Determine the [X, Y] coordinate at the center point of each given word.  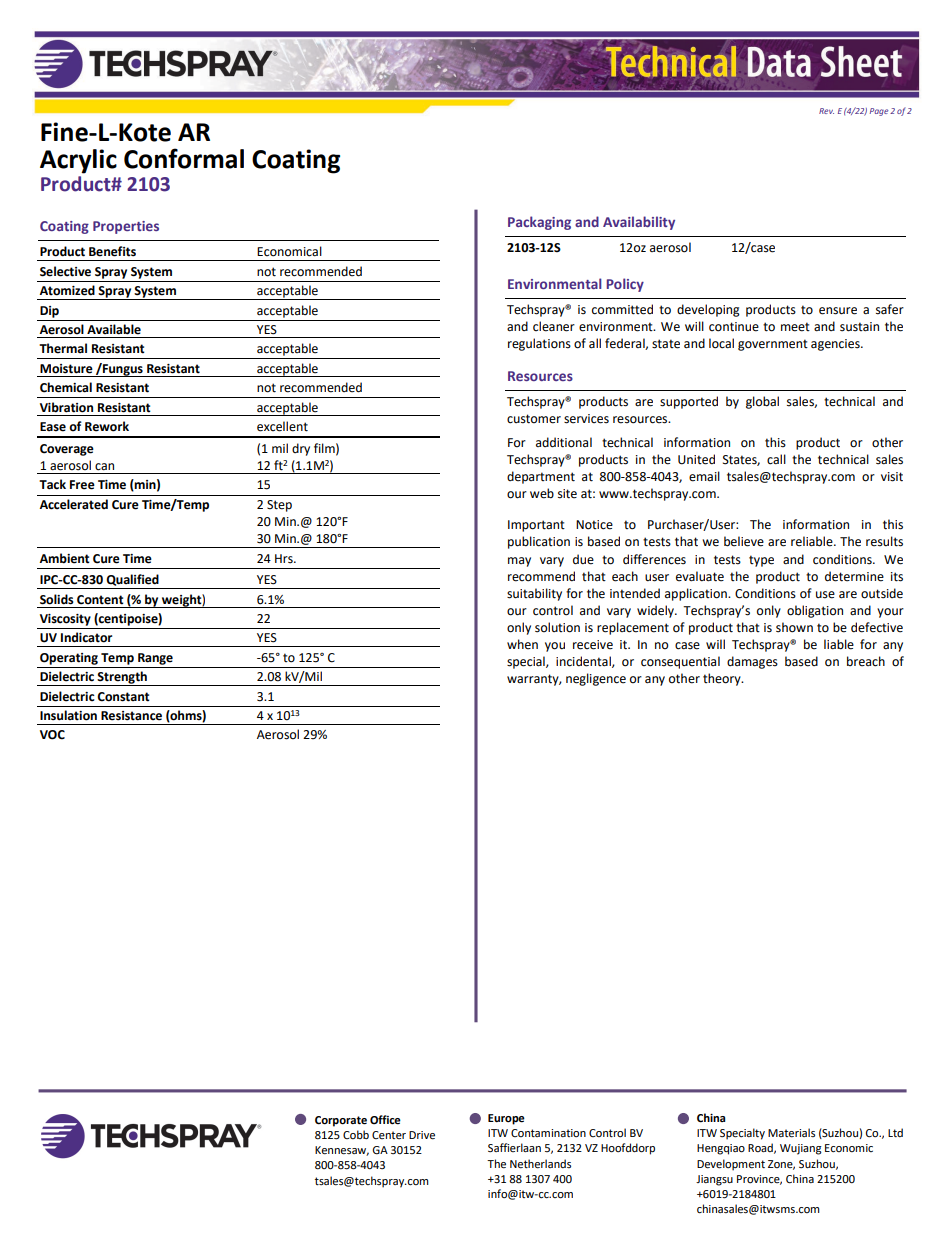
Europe [506, 1119]
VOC [52, 735]
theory [723, 679]
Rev [826, 111]
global [762, 402]
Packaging [539, 223]
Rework [107, 426]
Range [155, 659]
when [522, 644]
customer [534, 419]
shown [794, 627]
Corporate [341, 1121]
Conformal [184, 158]
